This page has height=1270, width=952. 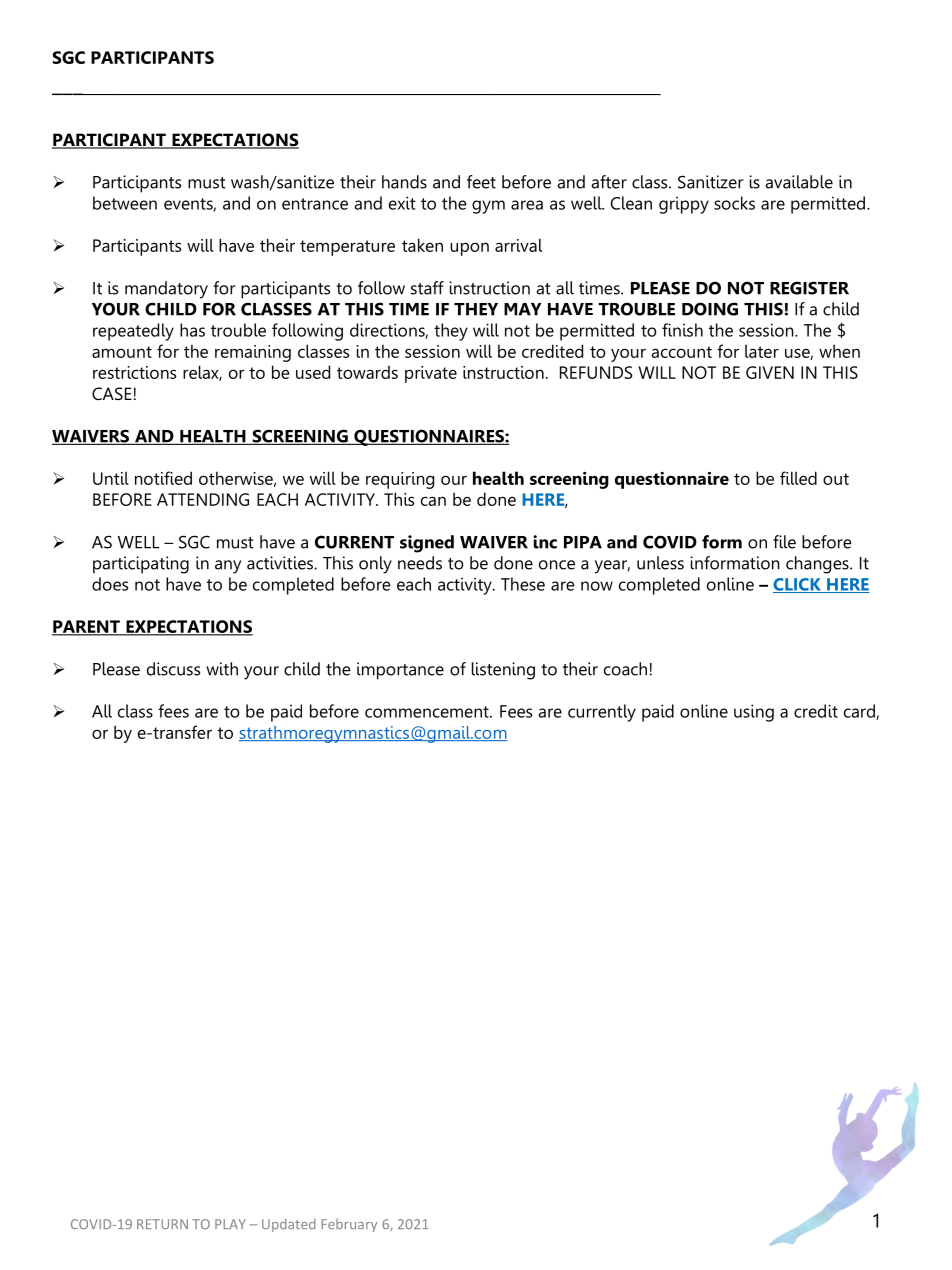 What do you see at coordinates (734, 203) in the page?
I see `socks` at bounding box center [734, 203].
